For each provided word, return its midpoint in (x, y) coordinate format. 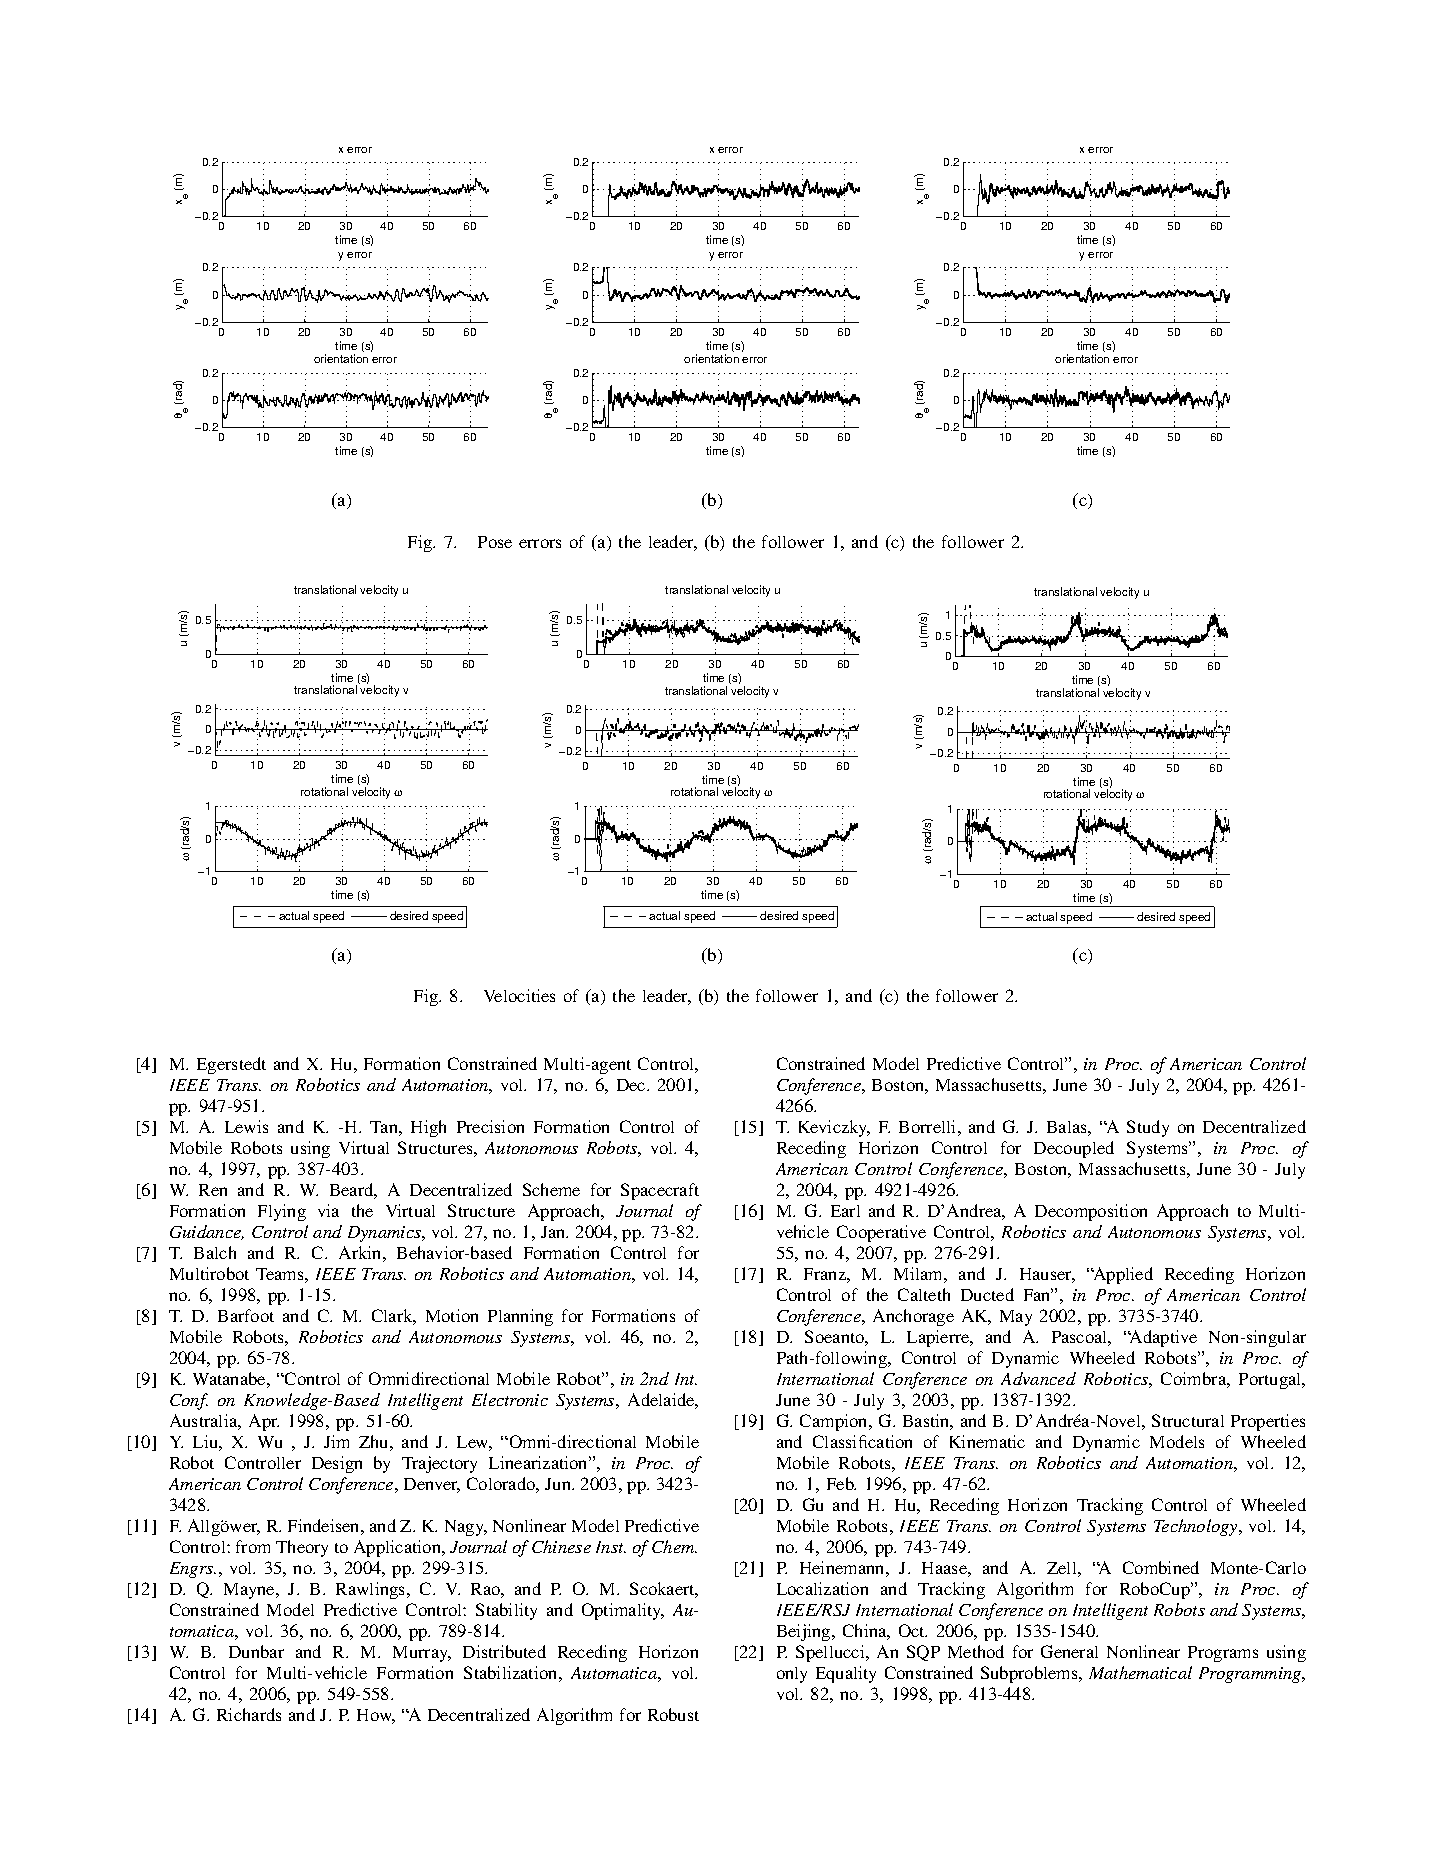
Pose (495, 542)
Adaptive (1162, 1338)
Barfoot (246, 1315)
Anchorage (913, 1317)
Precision (490, 1126)
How (376, 1716)
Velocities (519, 995)
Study (1148, 1128)
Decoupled (1074, 1149)
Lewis (246, 1126)
